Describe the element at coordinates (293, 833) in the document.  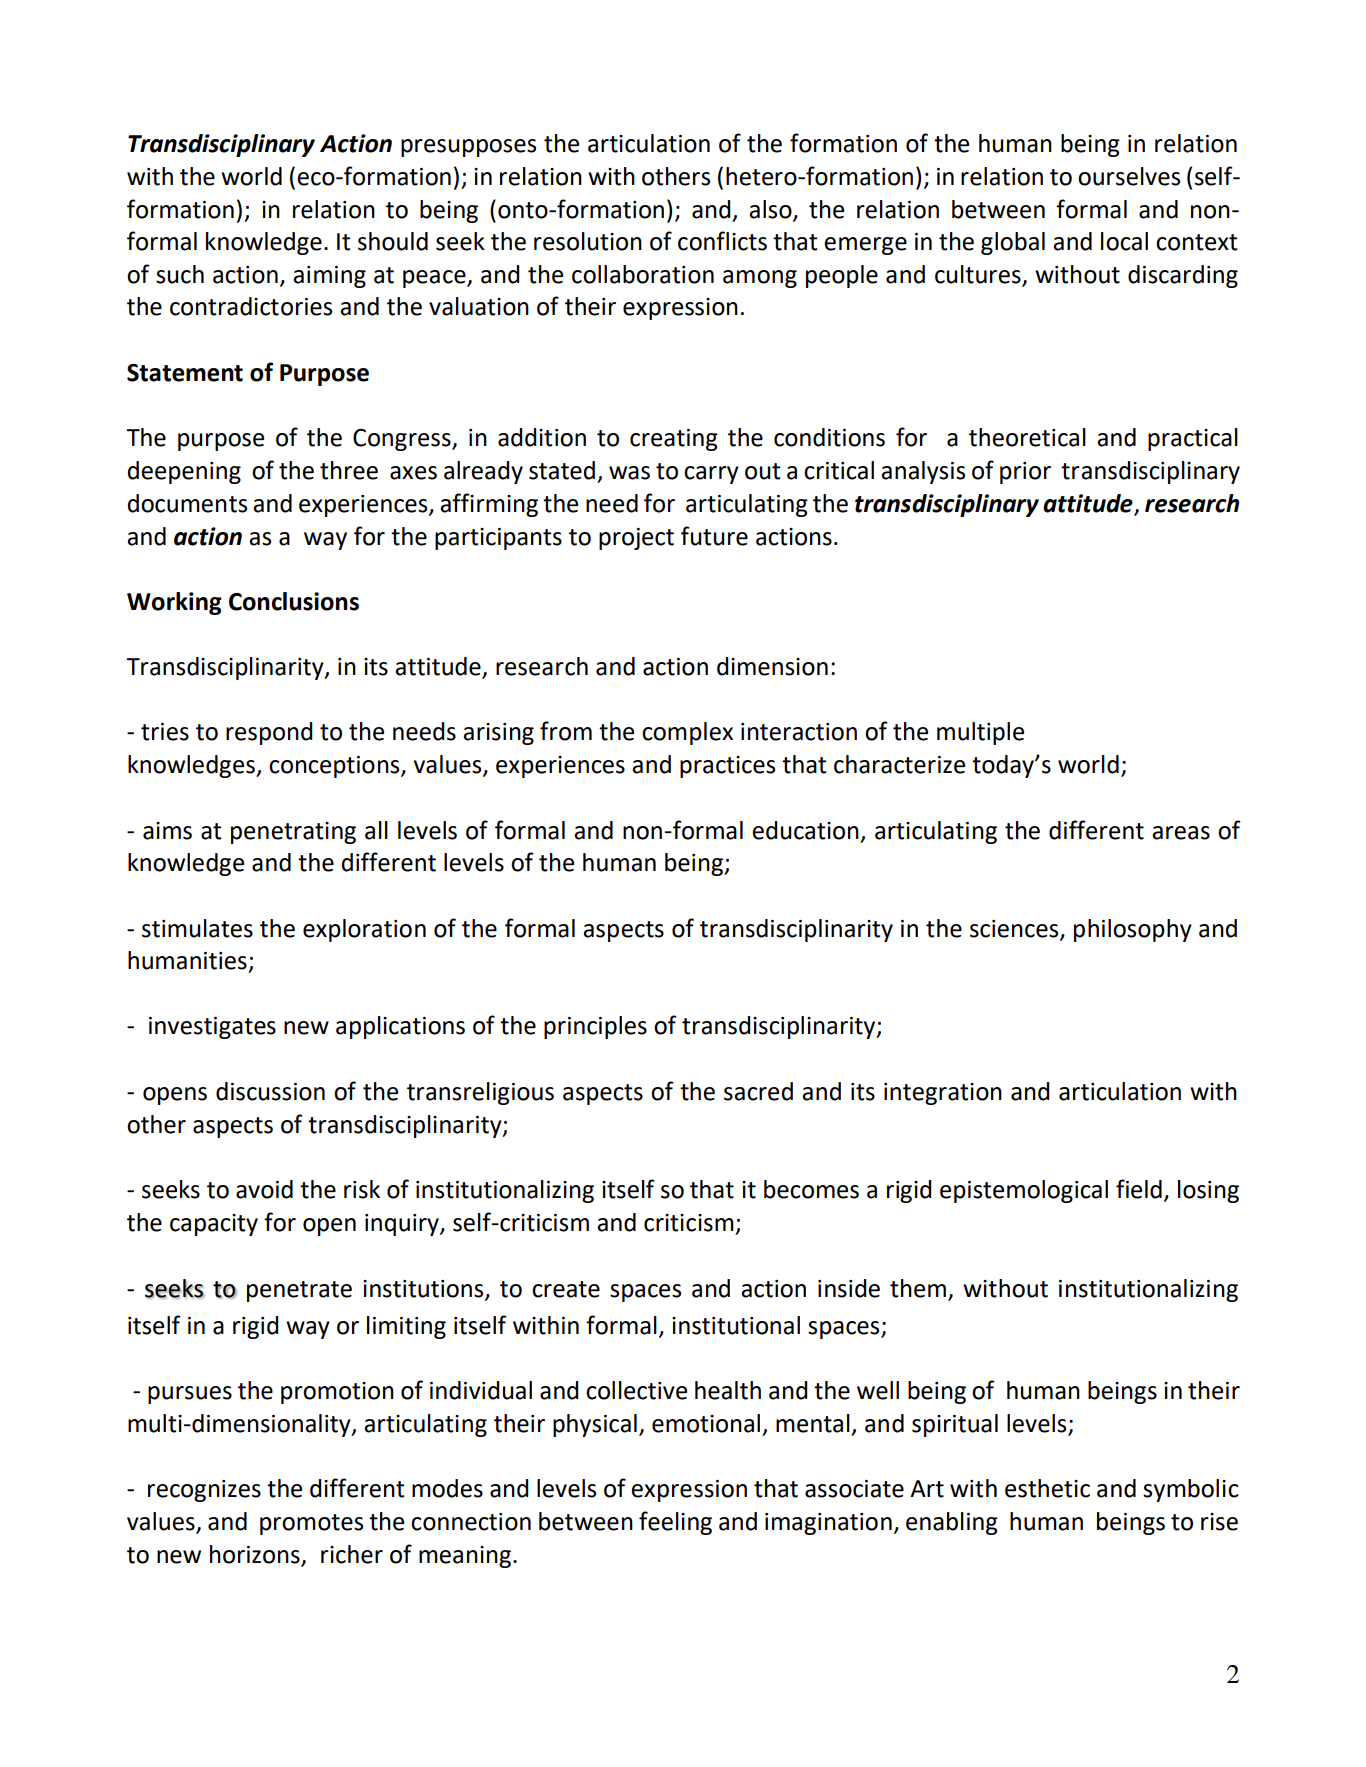
I see `penetrating` at that location.
